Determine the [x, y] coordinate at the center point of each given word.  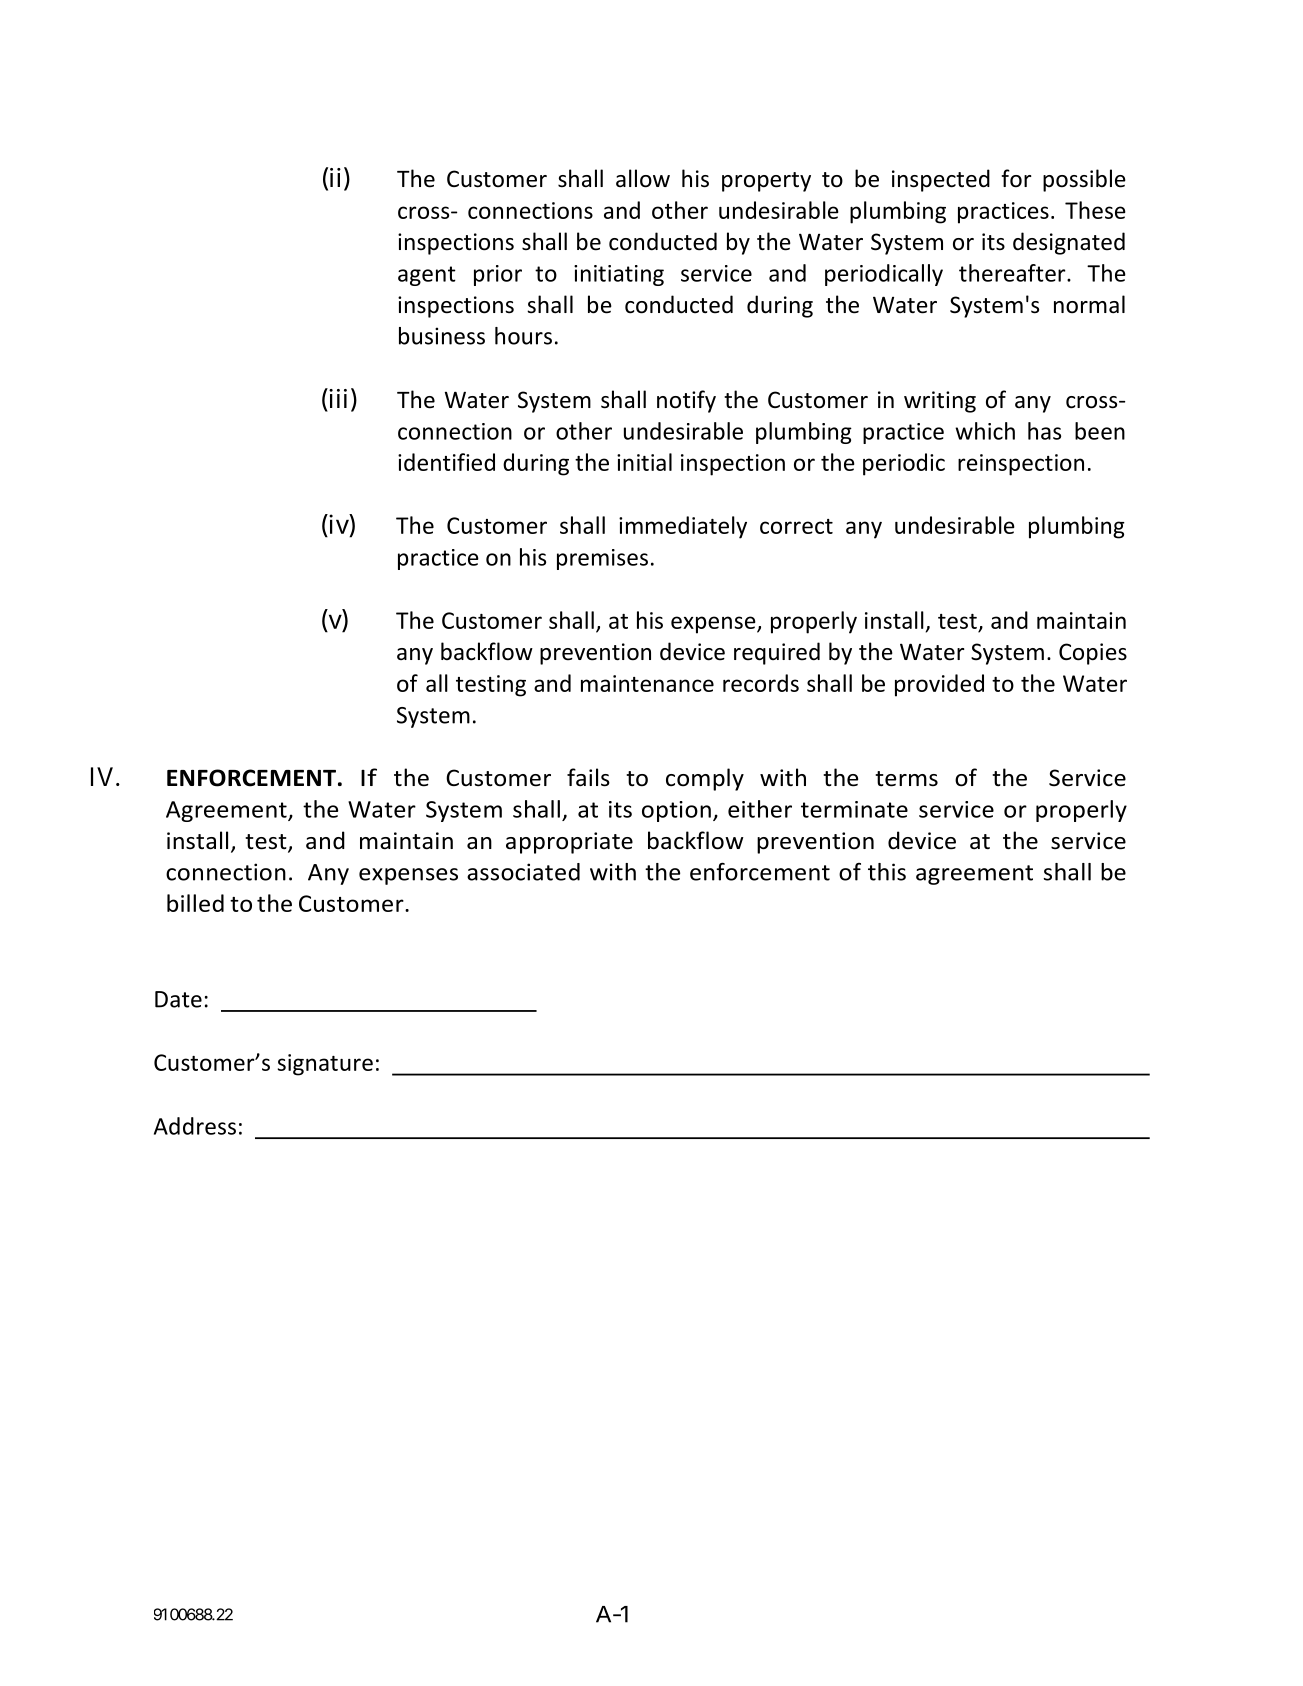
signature [325, 1065]
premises [602, 559]
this [887, 872]
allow [643, 178]
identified [446, 462]
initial [644, 462]
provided [939, 685]
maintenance [647, 683]
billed [195, 903]
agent [427, 276]
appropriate [569, 843]
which [985, 431]
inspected [941, 180]
